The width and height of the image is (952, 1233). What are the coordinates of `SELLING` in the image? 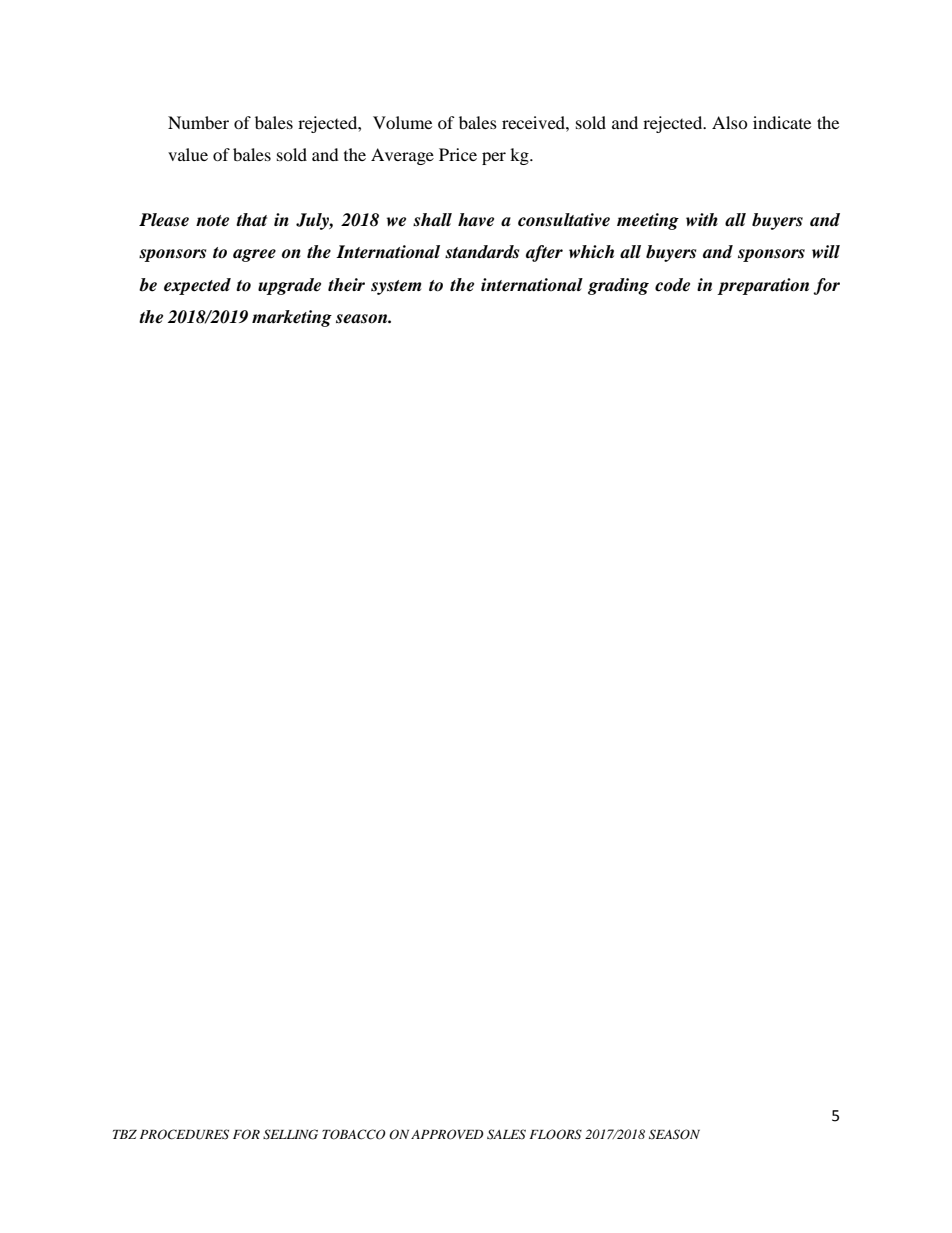 It's located at (290, 1134).
